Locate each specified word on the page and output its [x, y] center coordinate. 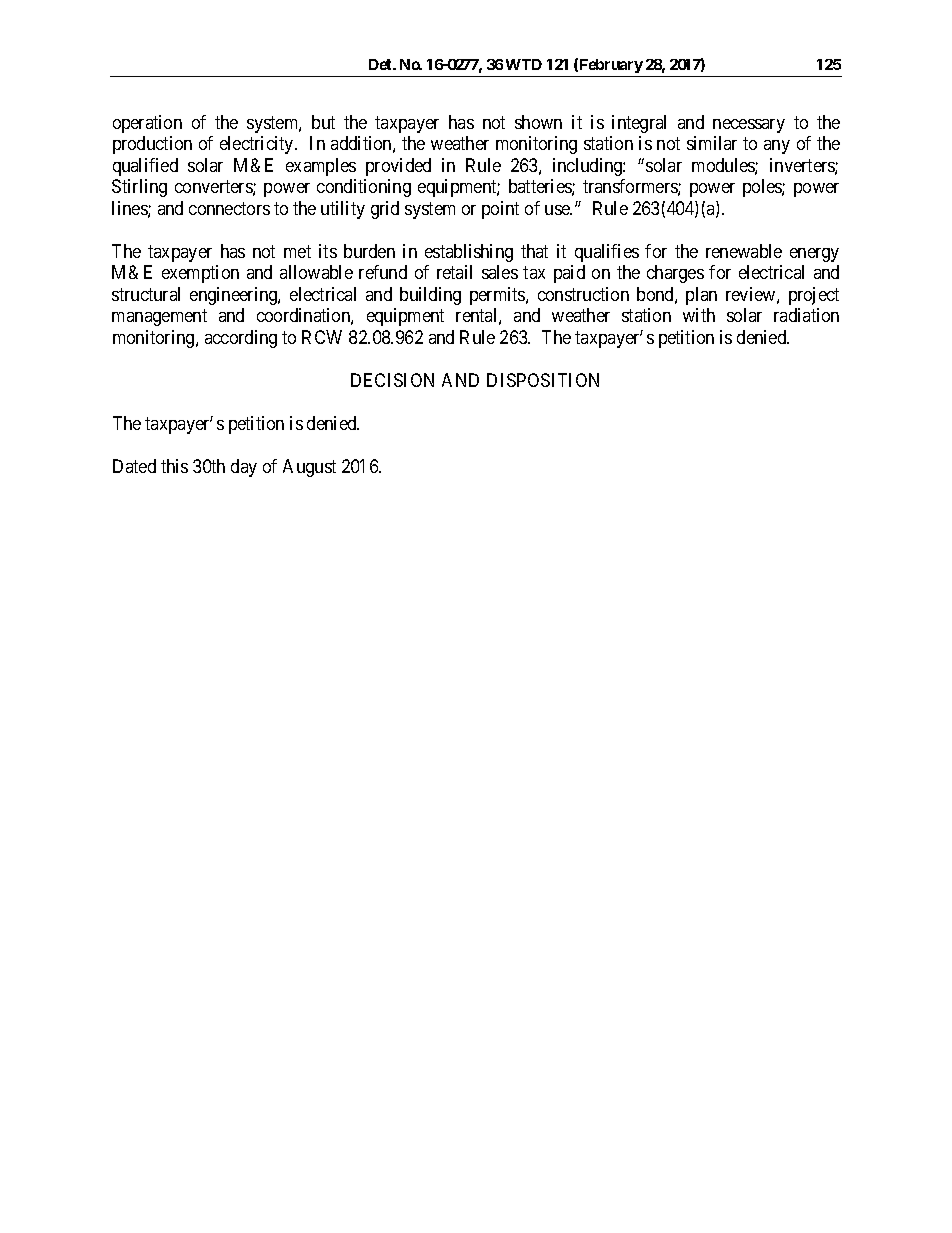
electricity [258, 145]
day [244, 468]
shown [538, 122]
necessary [749, 126]
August [309, 468]
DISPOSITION [543, 380]
